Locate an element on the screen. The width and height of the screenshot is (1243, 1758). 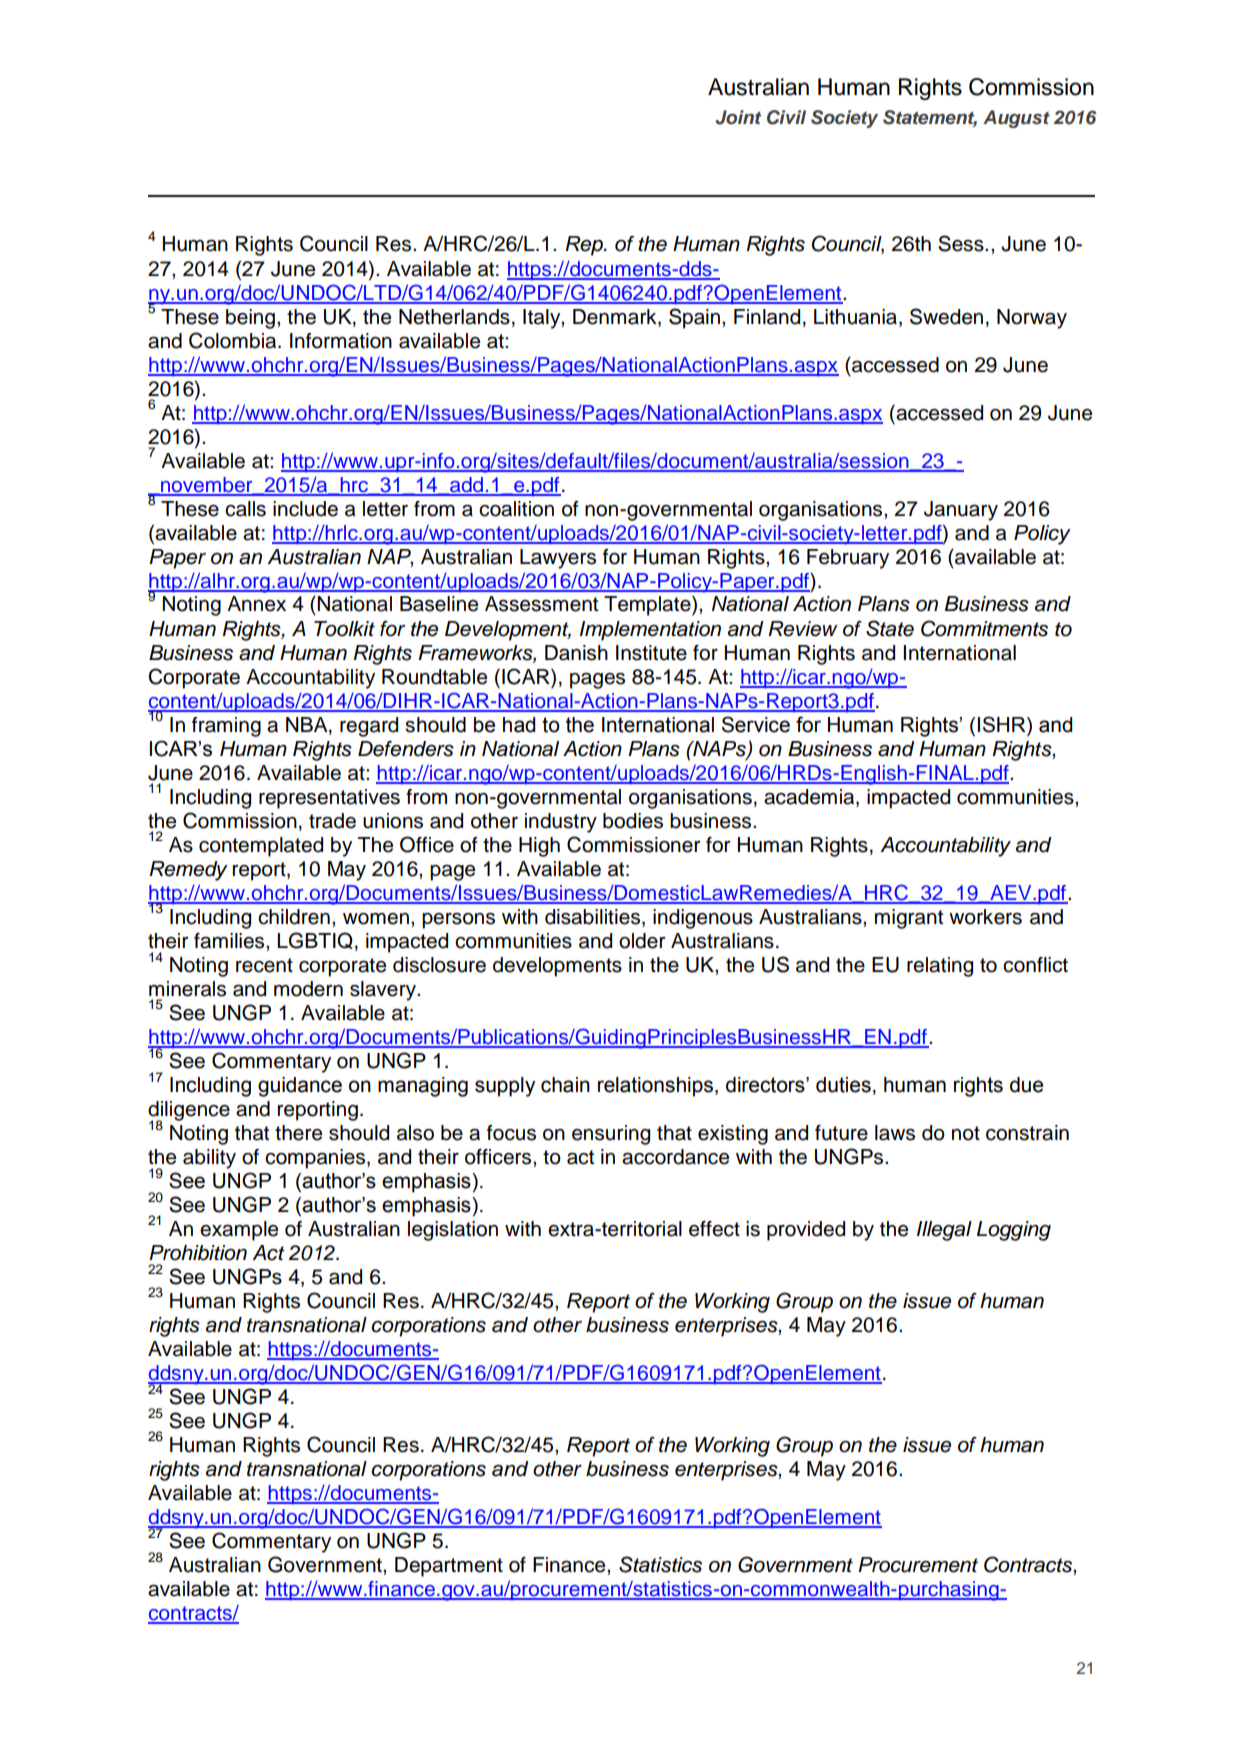
modern is located at coordinates (308, 989).
